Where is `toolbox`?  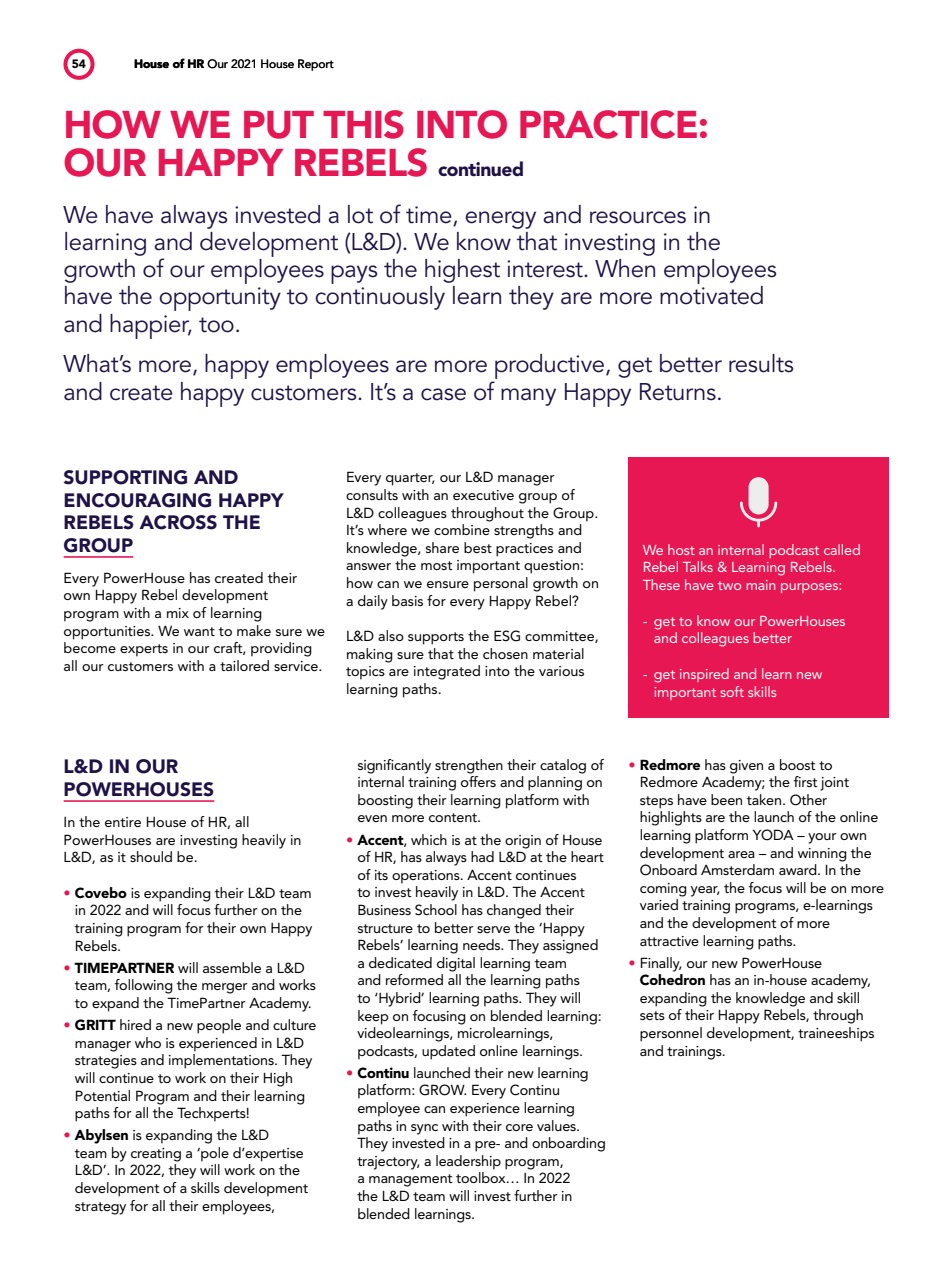
toolbox is located at coordinates (482, 1177).
